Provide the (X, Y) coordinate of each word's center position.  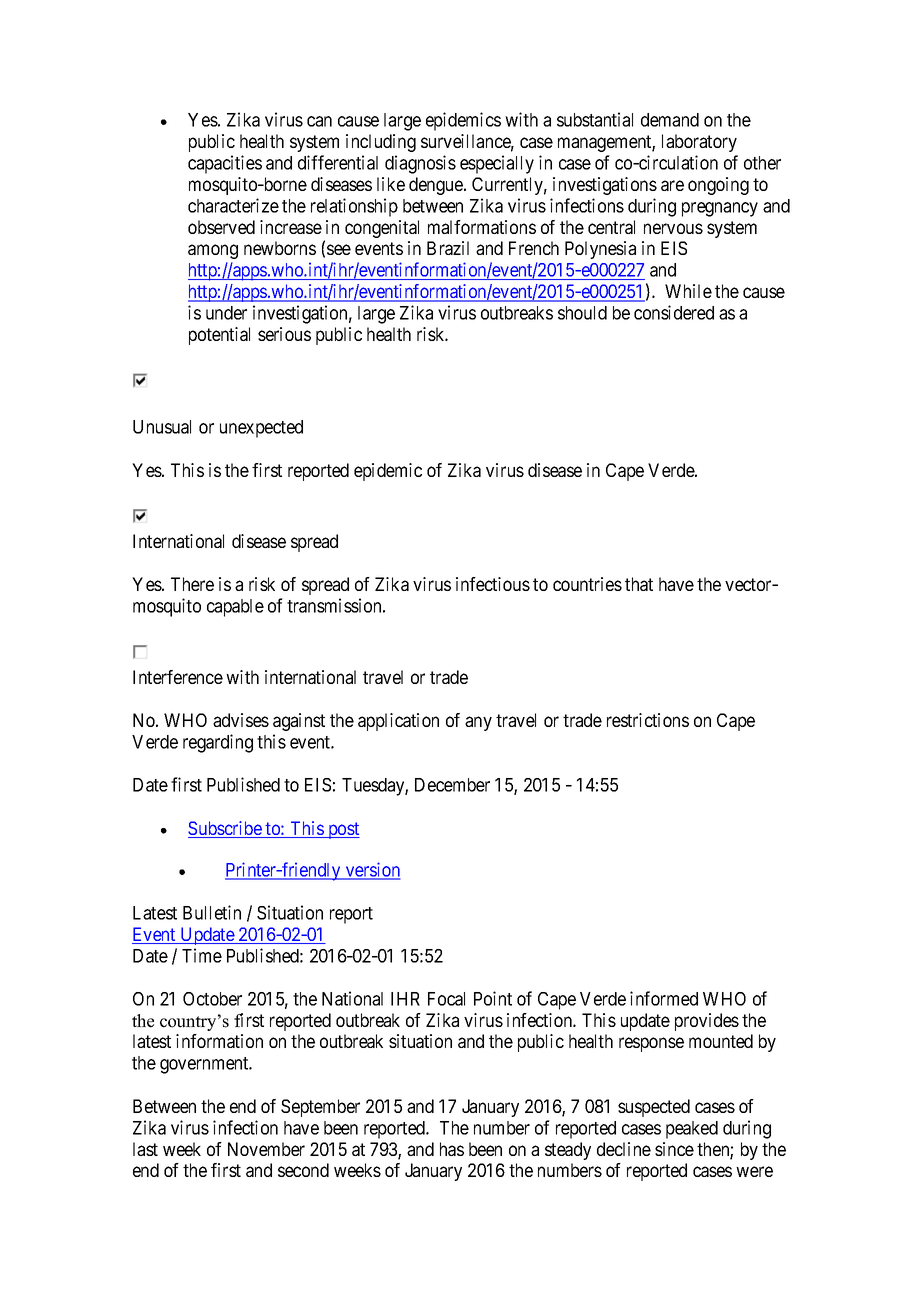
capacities (225, 164)
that (639, 584)
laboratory (699, 143)
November (266, 1149)
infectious (493, 584)
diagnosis (420, 164)
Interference (178, 677)
